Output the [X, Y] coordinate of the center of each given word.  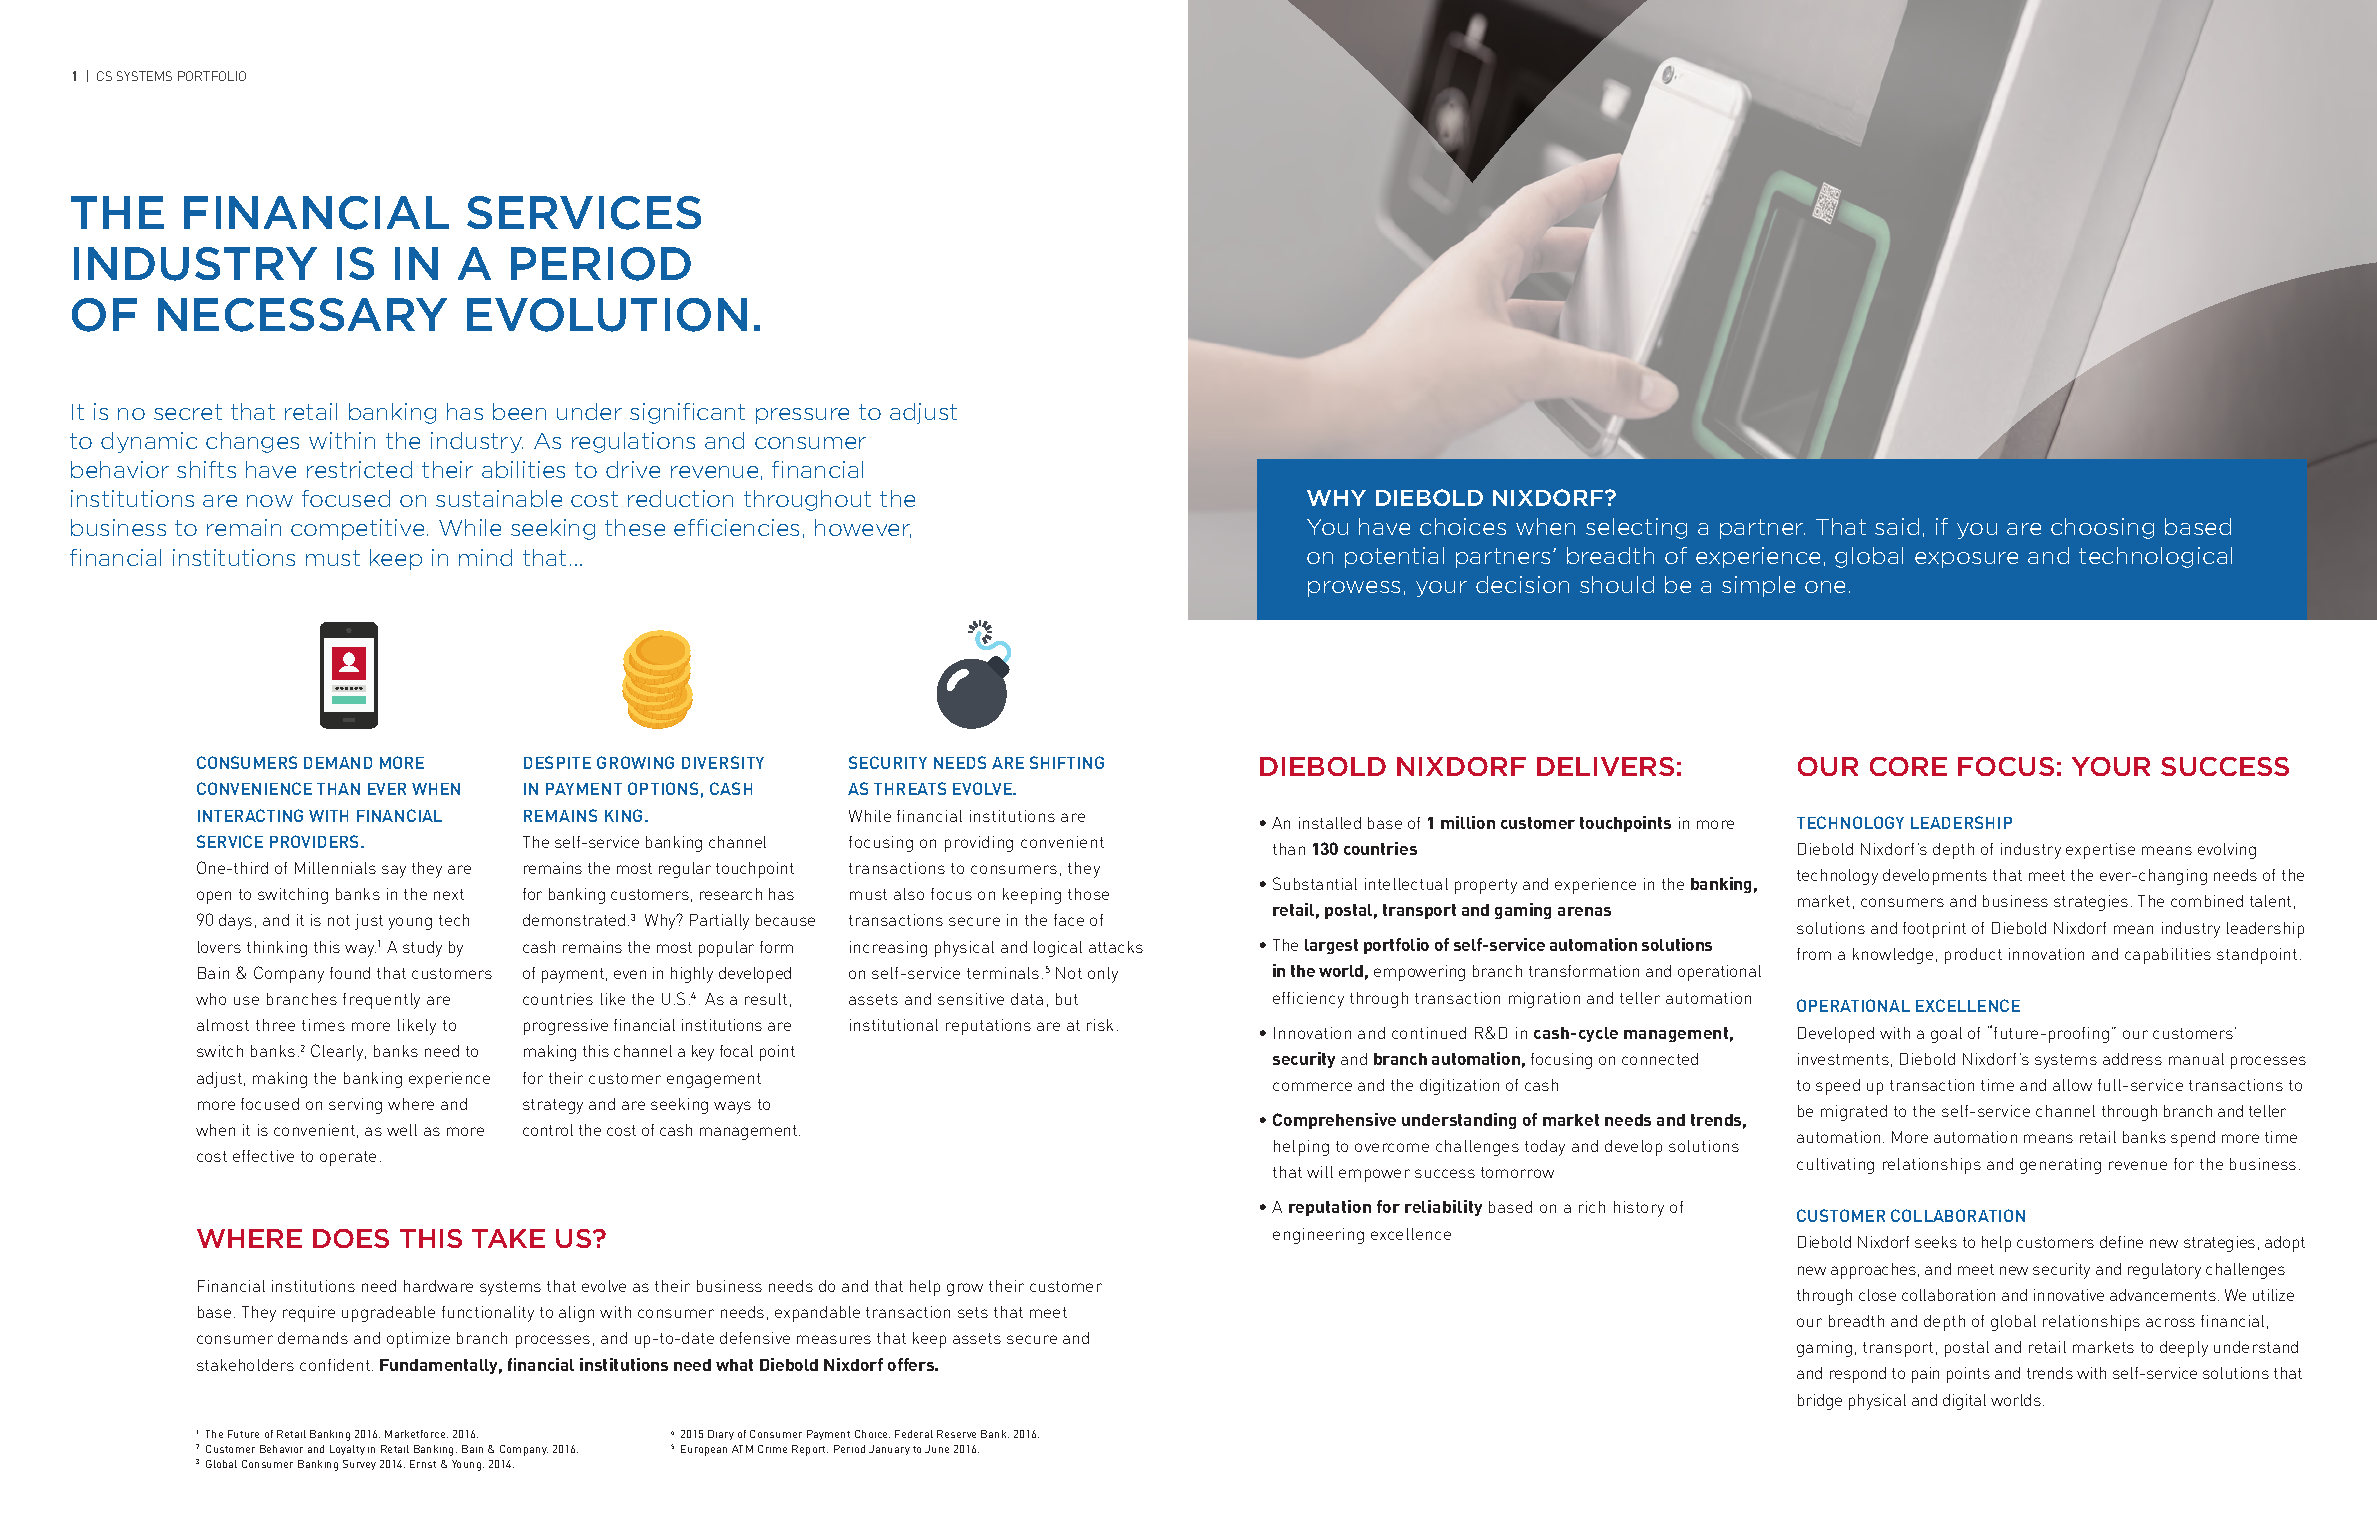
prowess [1354, 589]
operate [348, 1158]
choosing [2102, 528]
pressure [802, 416]
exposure [1966, 560]
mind [485, 557]
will [1320, 1172]
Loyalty [347, 1450]
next [449, 894]
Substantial [1315, 883]
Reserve [956, 1434]
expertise [2100, 851]
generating [2060, 1166]
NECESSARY [302, 315]
